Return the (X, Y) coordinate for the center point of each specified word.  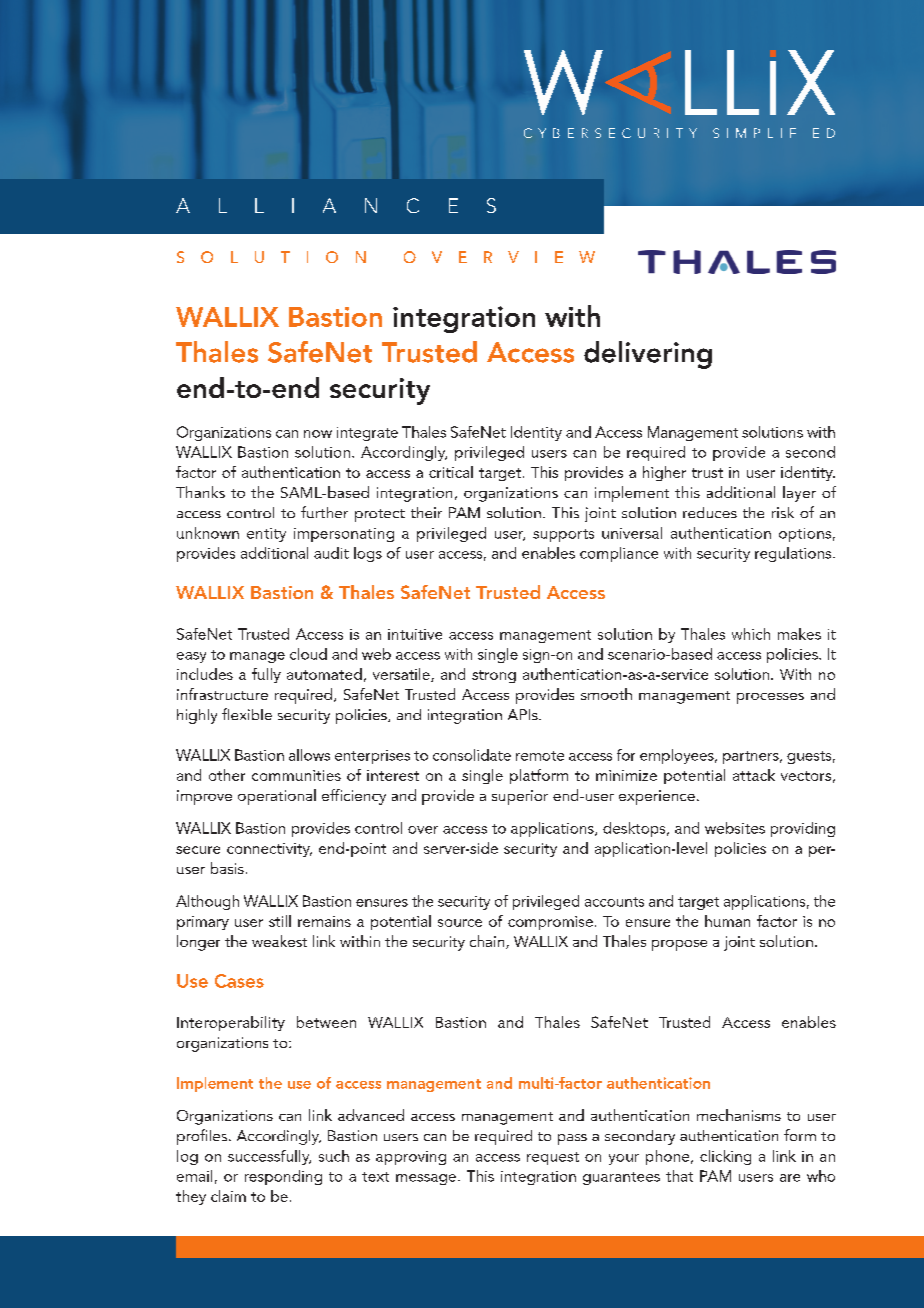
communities (296, 775)
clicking (725, 1157)
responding (283, 1177)
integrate (367, 434)
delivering (648, 355)
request (553, 1158)
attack (754, 775)
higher (664, 473)
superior (520, 797)
